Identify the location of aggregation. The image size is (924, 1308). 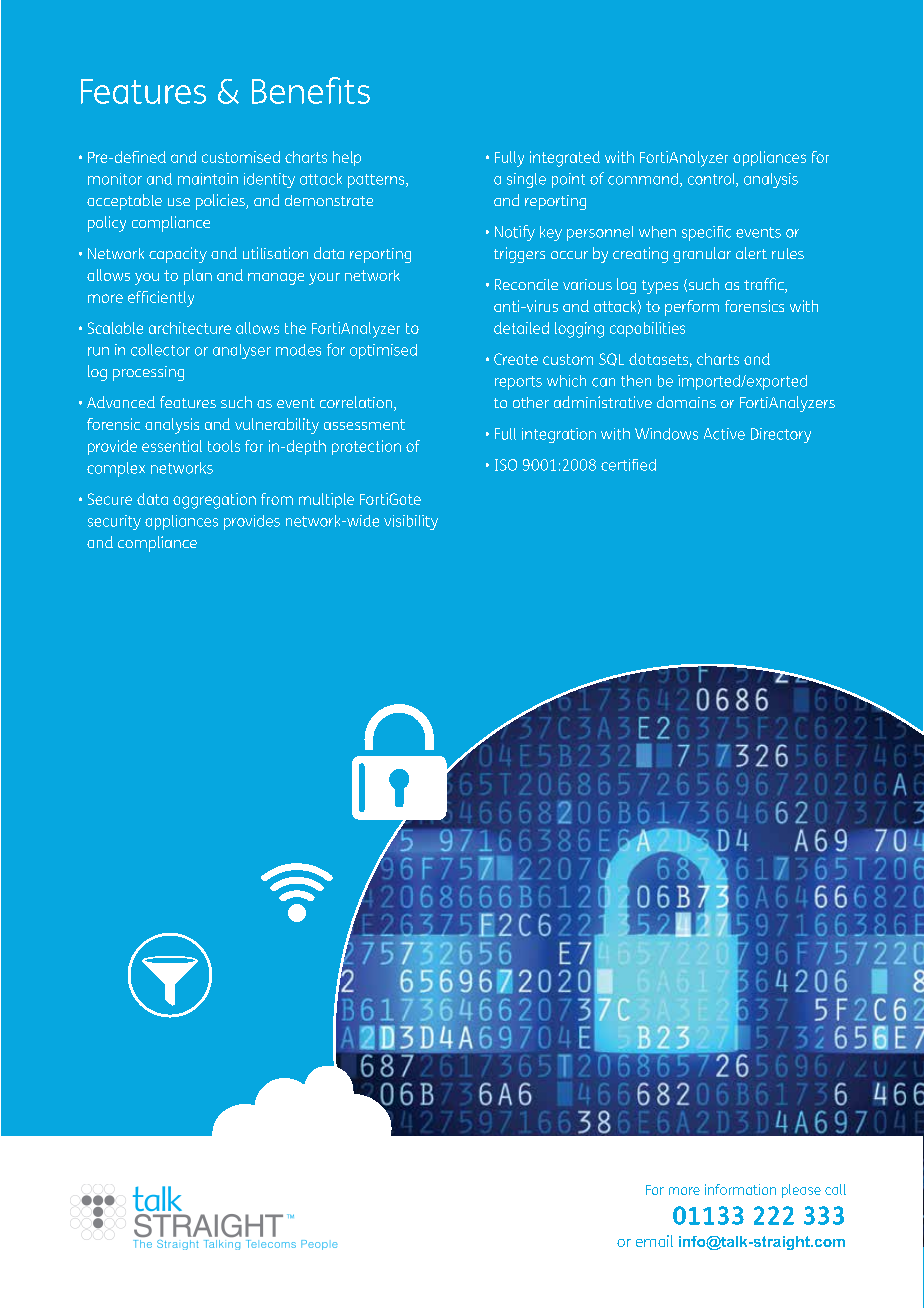
(214, 501).
